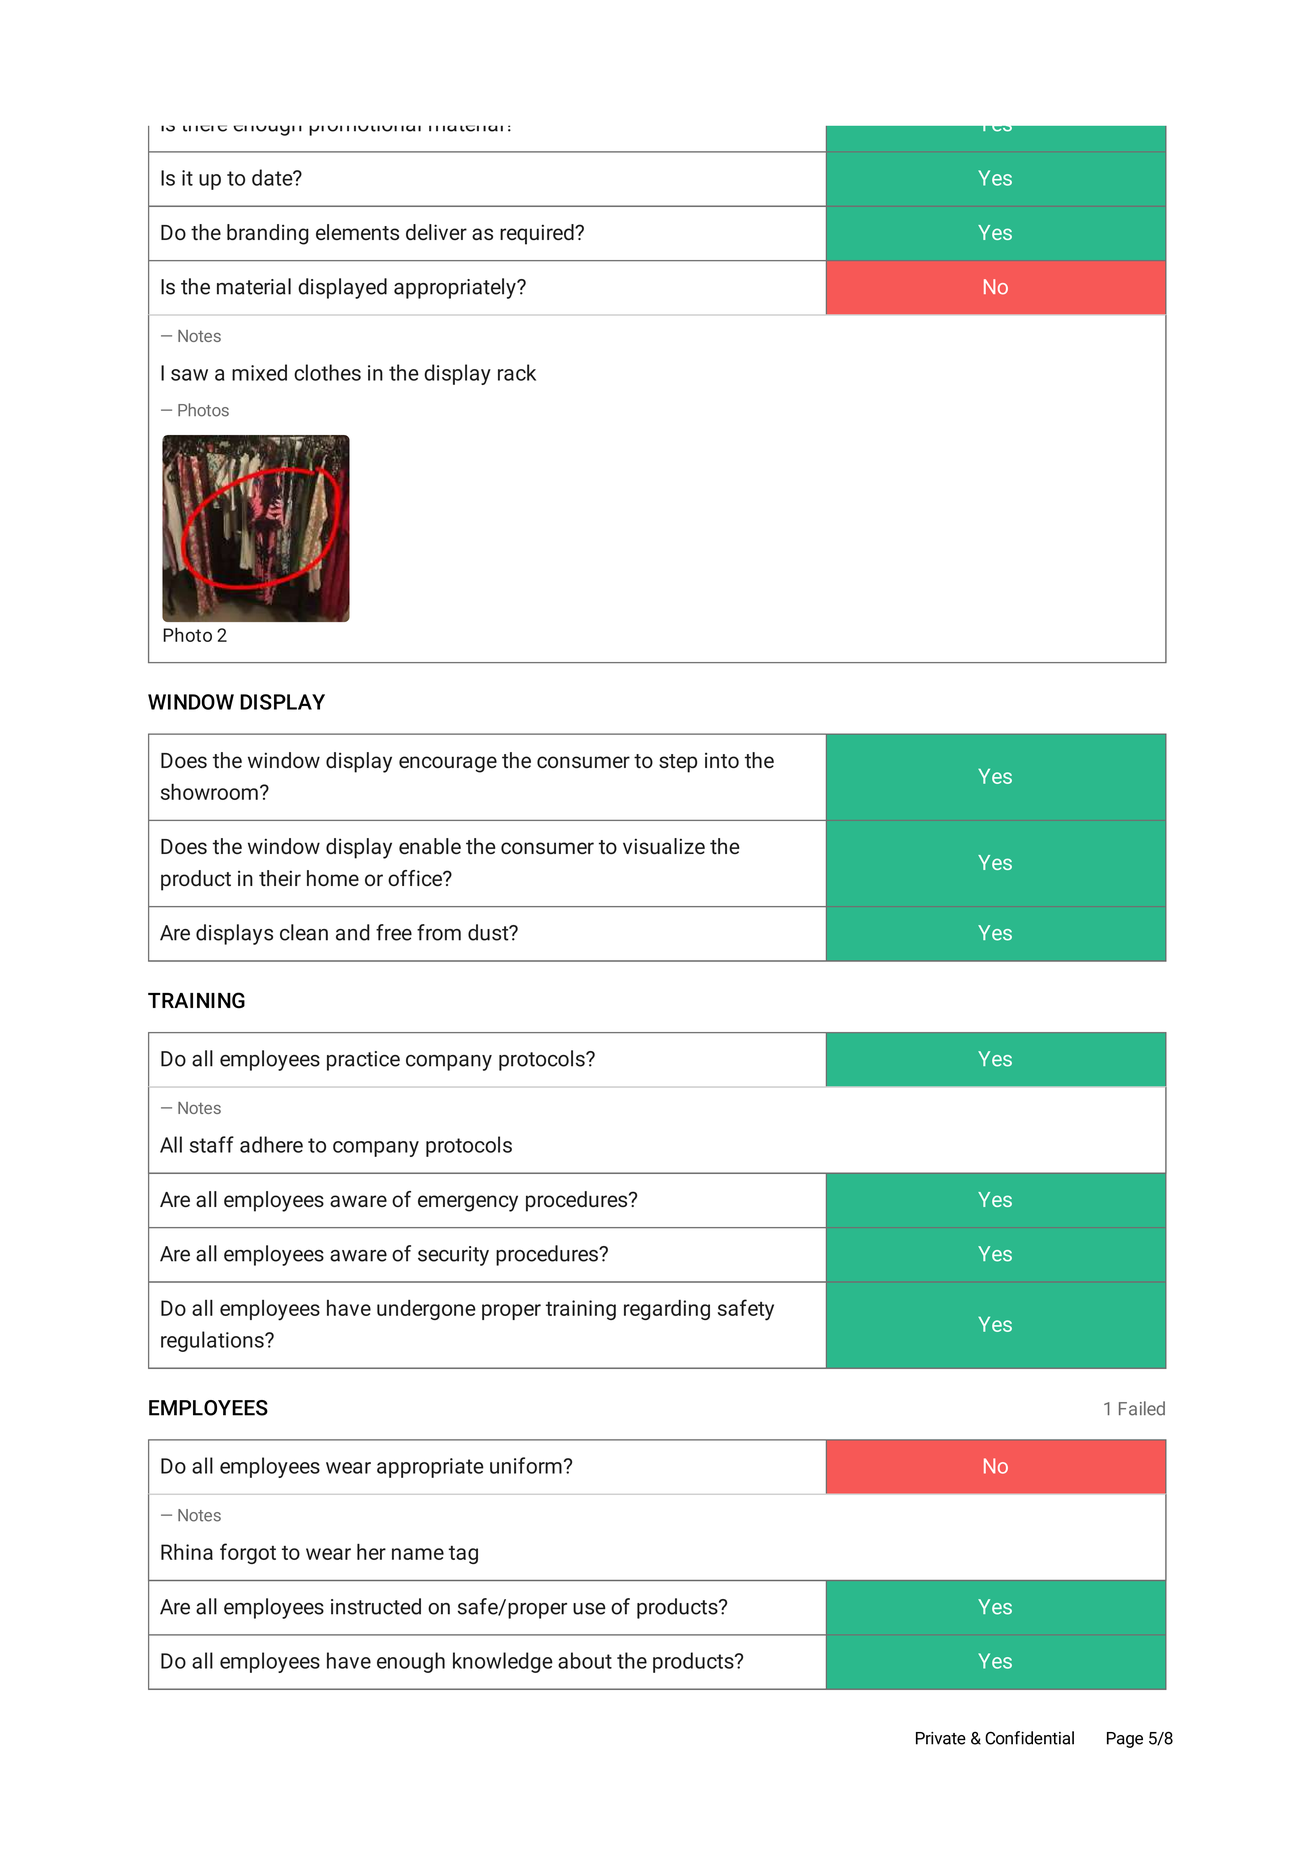 The width and height of the screenshot is (1315, 1861). Describe the element at coordinates (585, 1660) in the screenshot. I see `about` at that location.
